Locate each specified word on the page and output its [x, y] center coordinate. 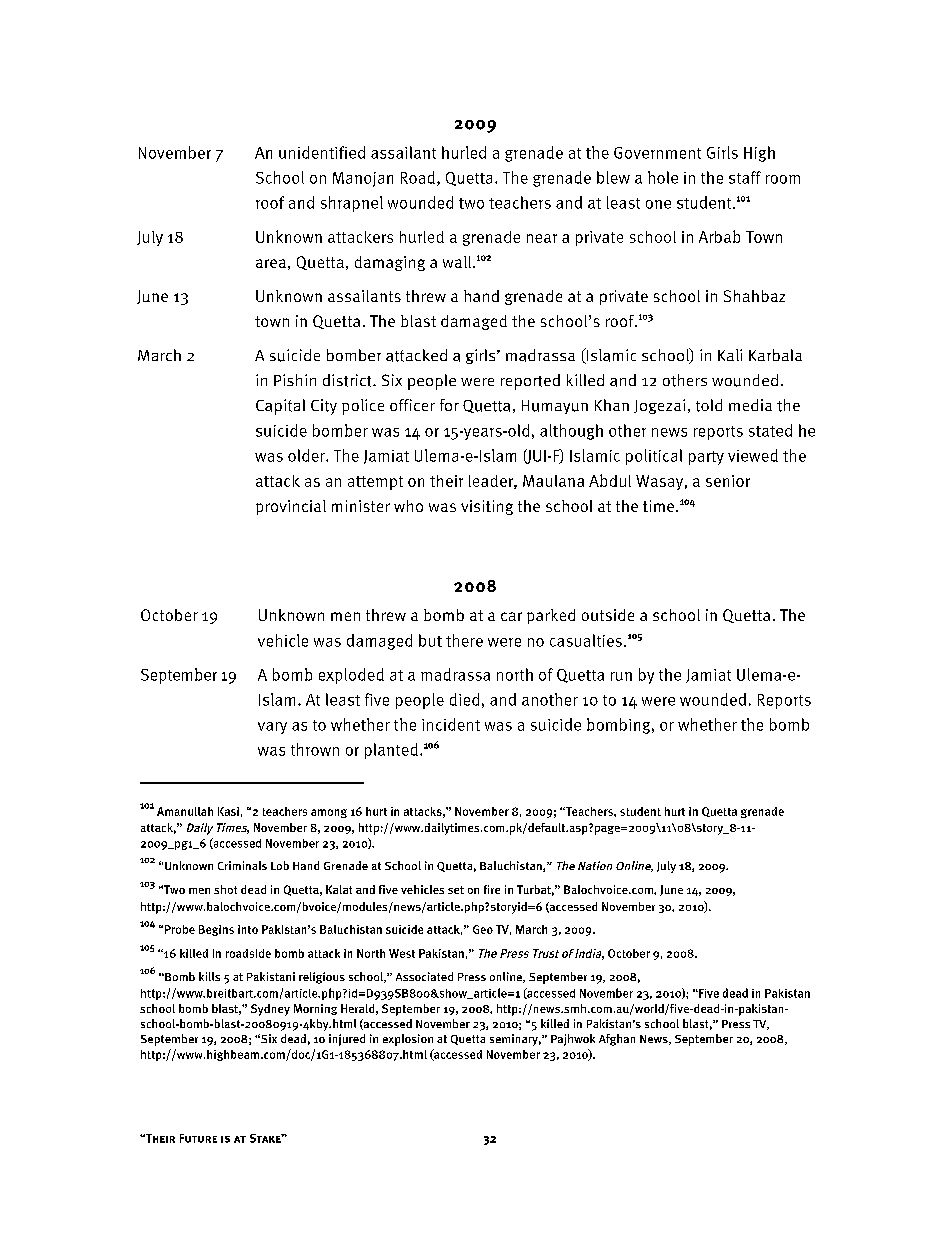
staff [745, 177]
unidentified [322, 152]
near [542, 238]
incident [451, 724]
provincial [291, 507]
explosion [408, 1040]
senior [728, 481]
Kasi [228, 811]
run [621, 676]
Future [198, 1138]
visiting [487, 507]
